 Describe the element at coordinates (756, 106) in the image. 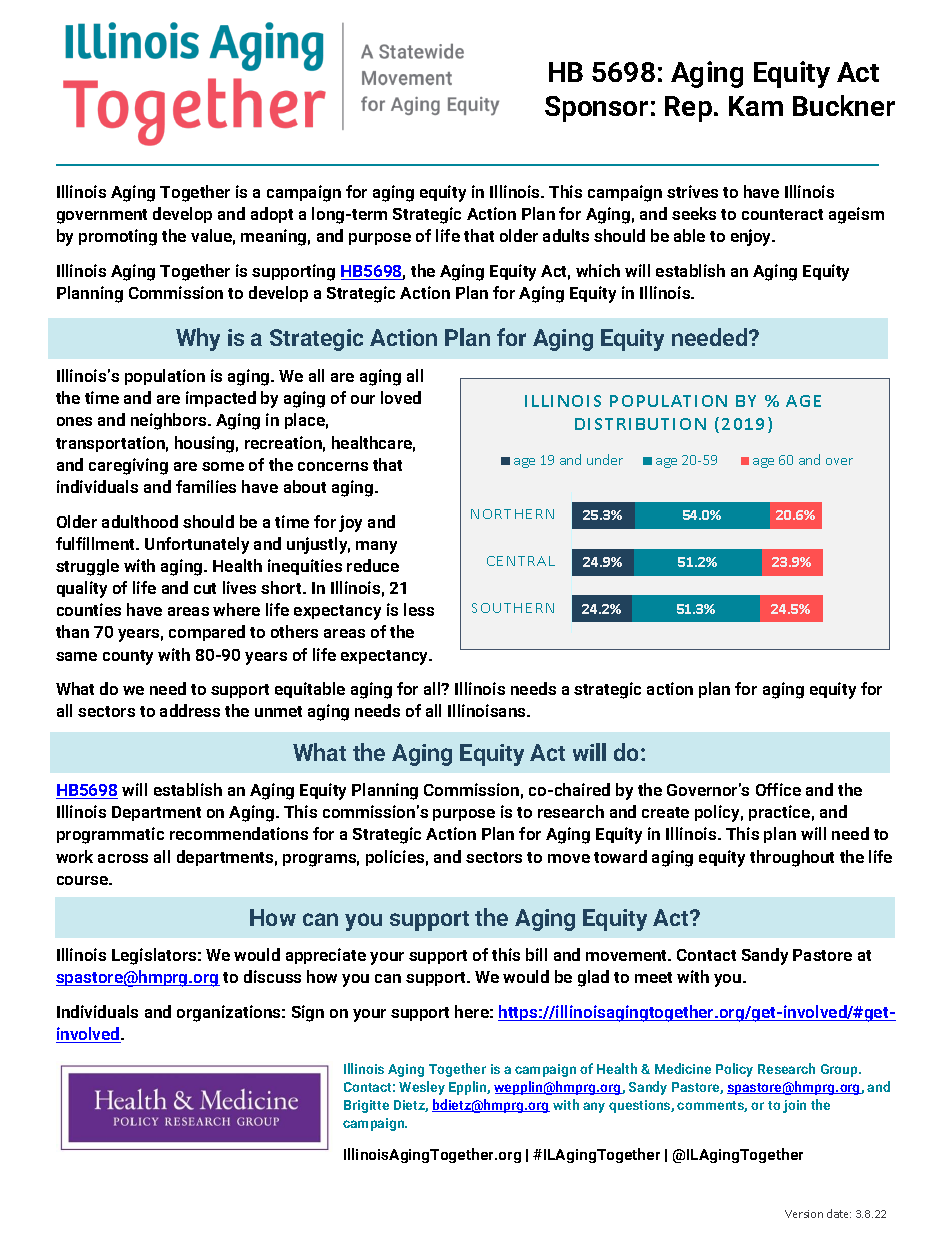

I see `Kam` at that location.
